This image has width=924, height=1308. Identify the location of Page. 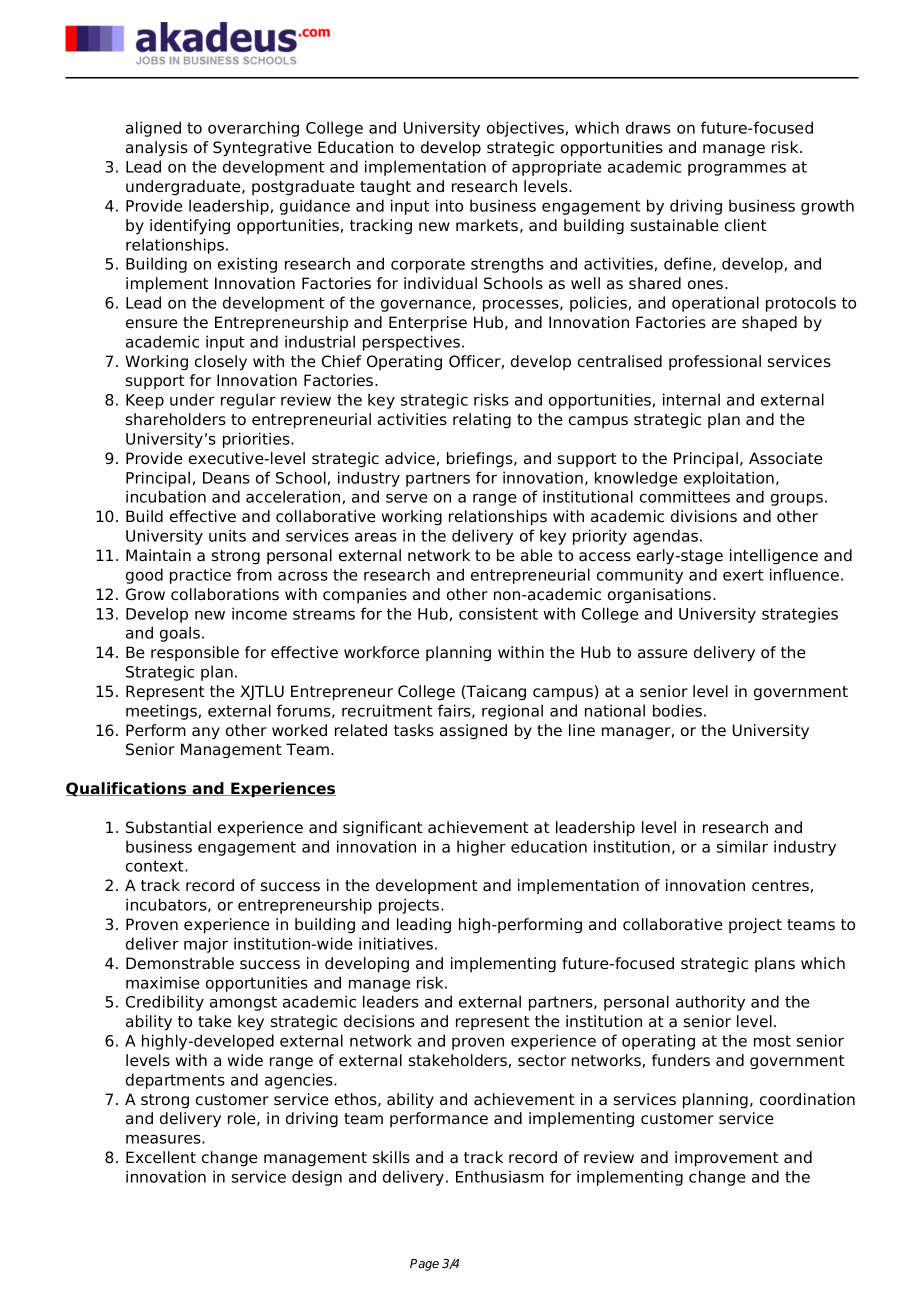
(424, 1265).
